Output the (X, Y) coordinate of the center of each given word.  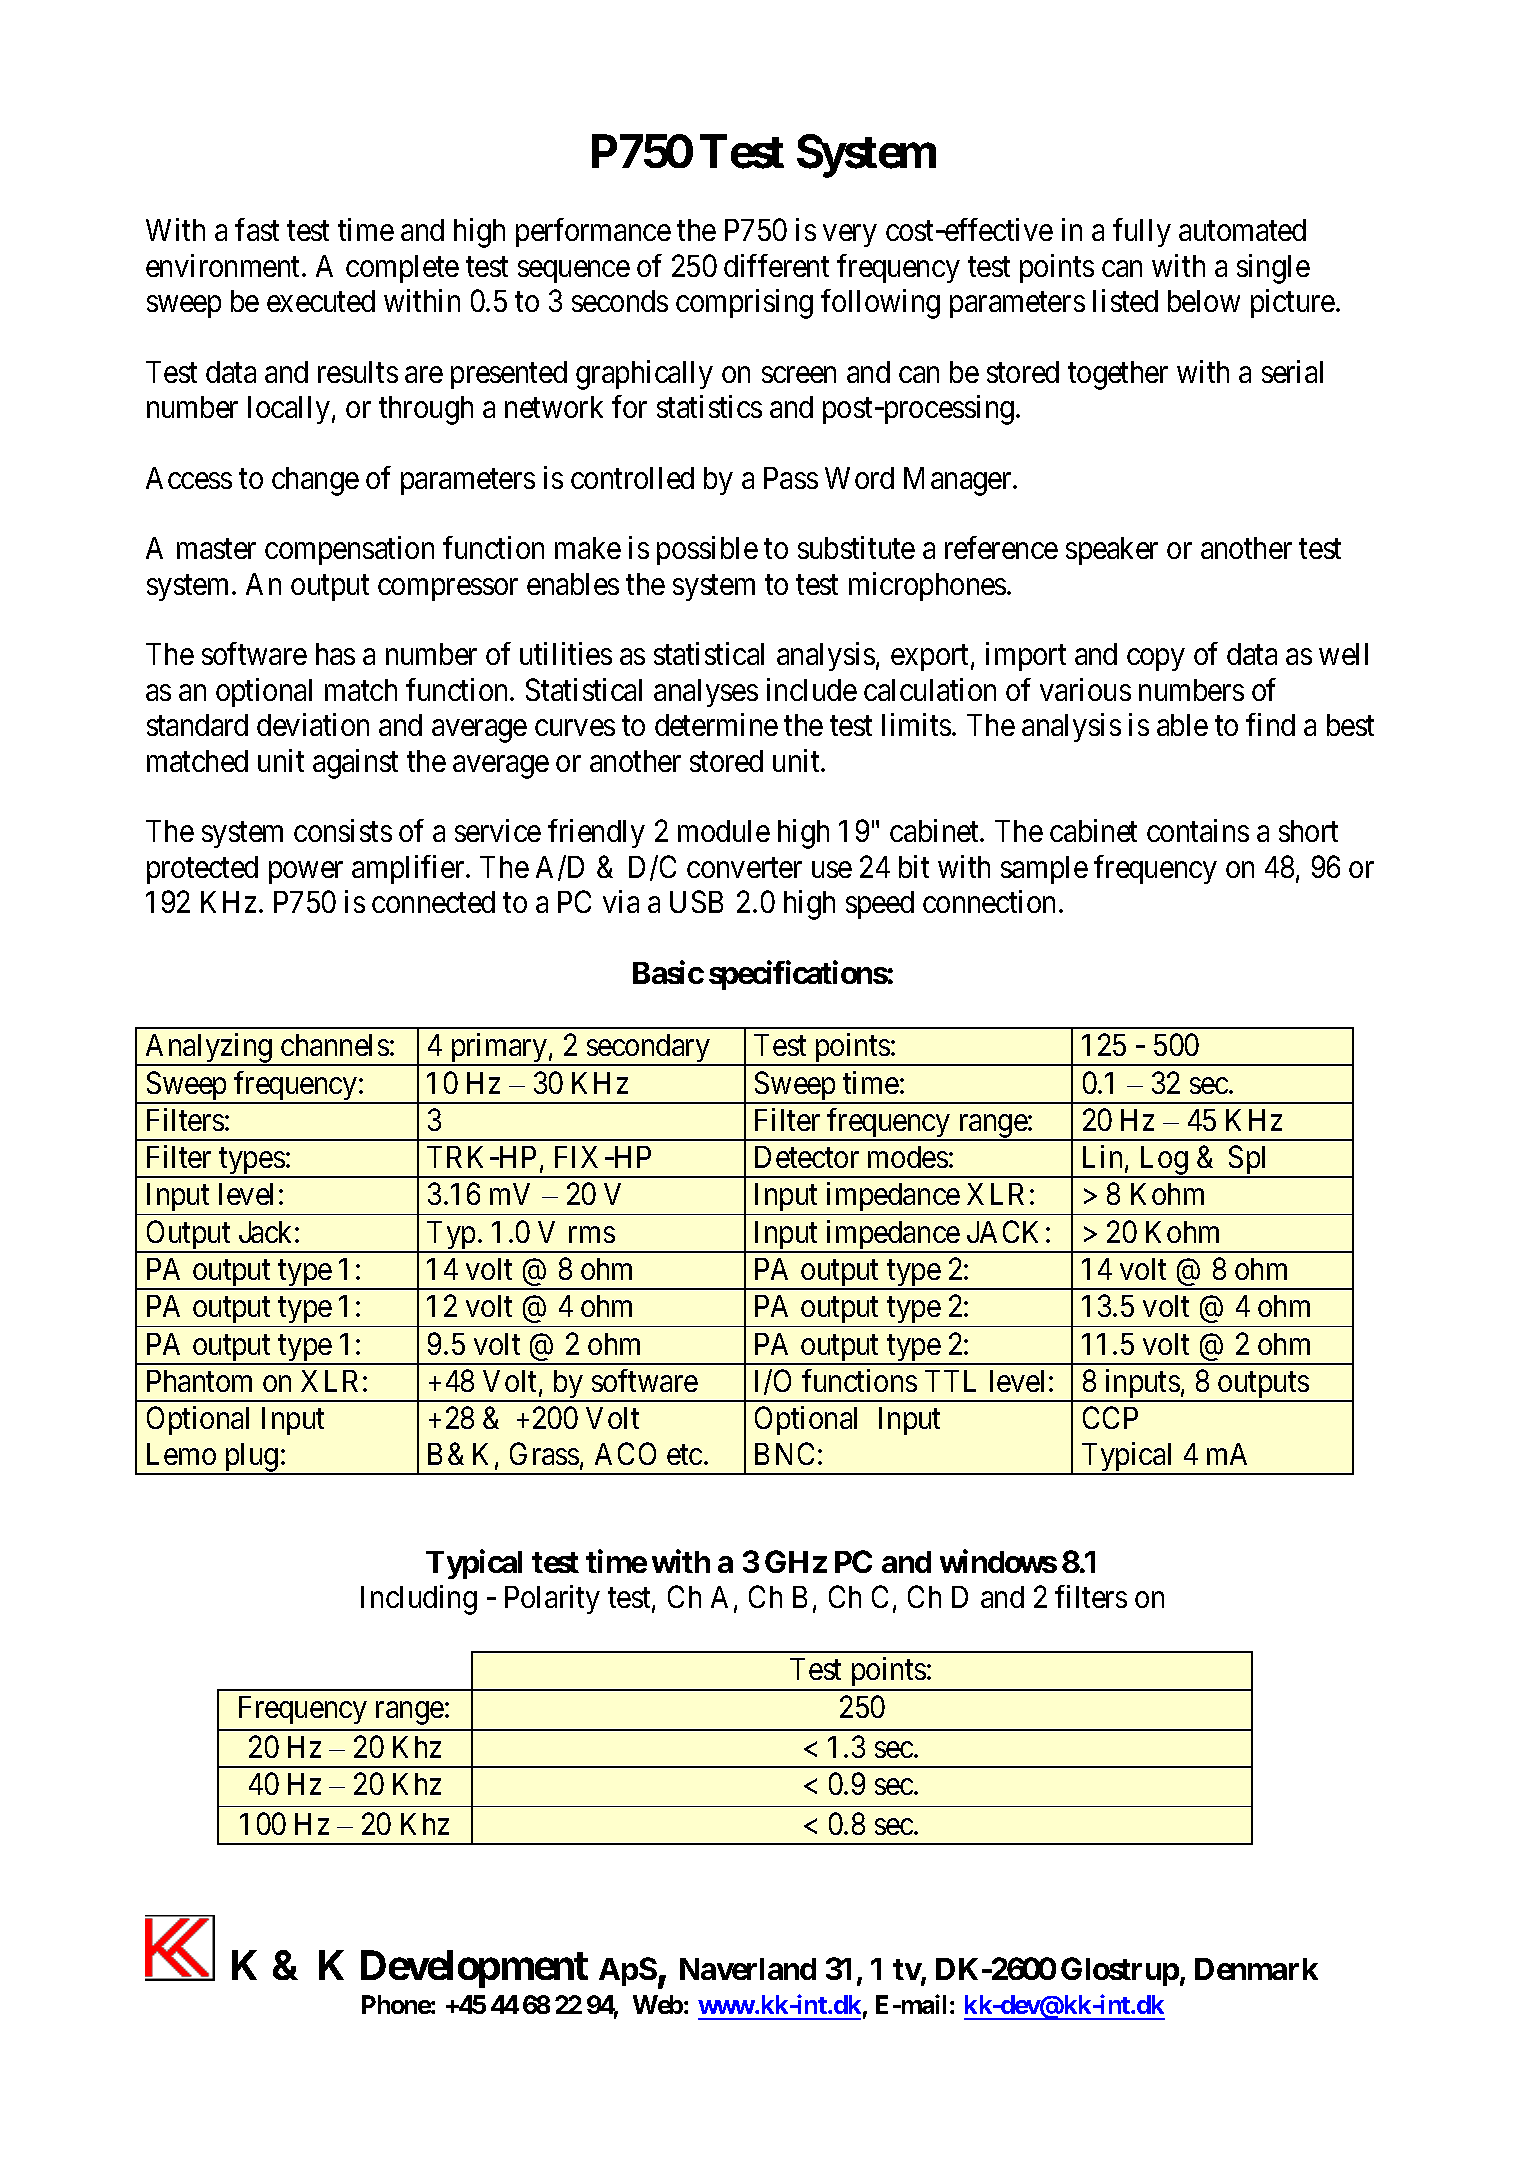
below (1204, 301)
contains (1198, 830)
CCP (1110, 1418)
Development (474, 1969)
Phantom (199, 1381)
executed (321, 301)
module (724, 831)
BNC (784, 1453)
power (306, 873)
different (776, 265)
